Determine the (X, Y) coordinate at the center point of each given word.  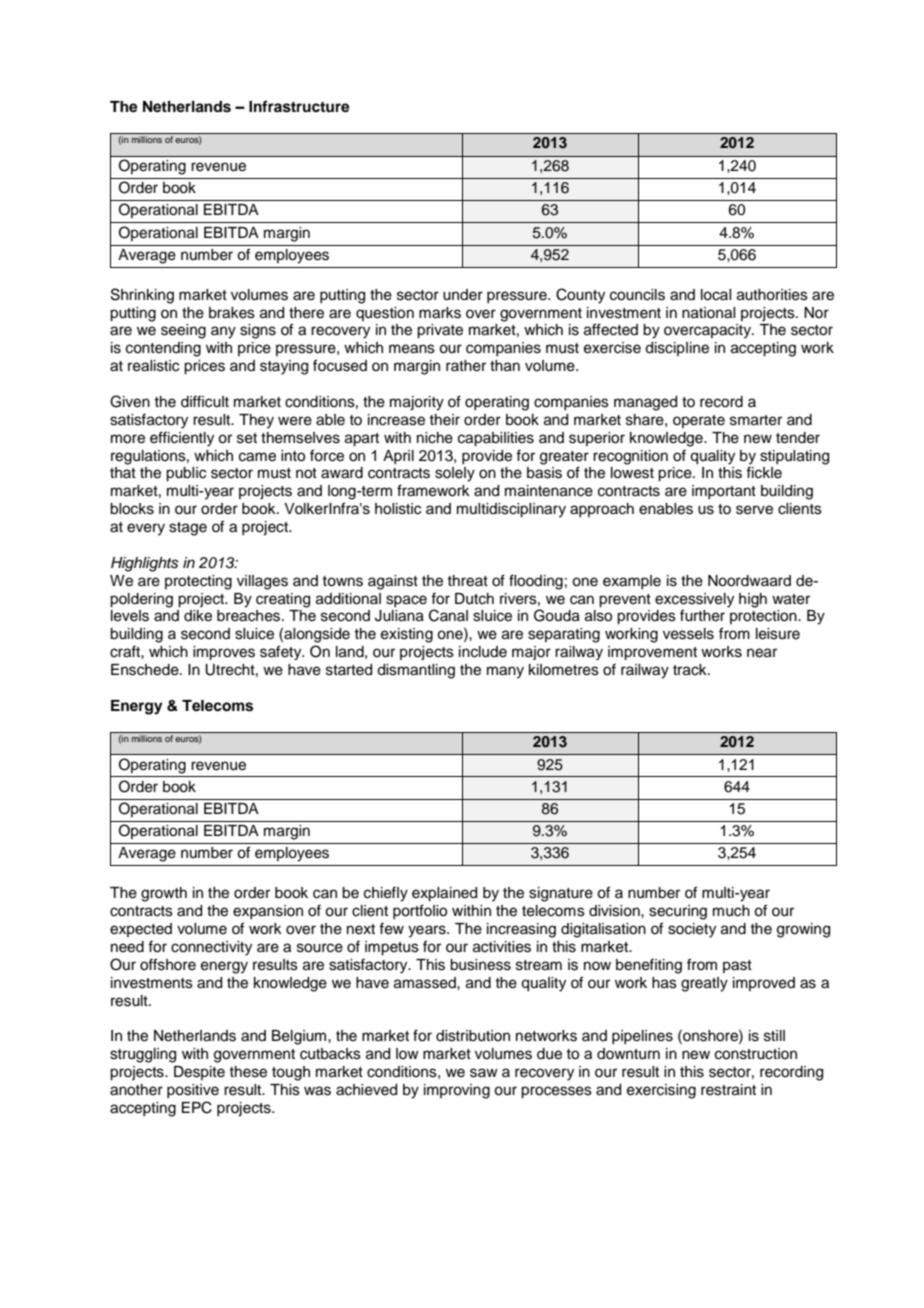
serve (754, 510)
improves (224, 653)
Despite (199, 1073)
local (716, 295)
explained (444, 894)
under (463, 295)
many (505, 672)
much (731, 911)
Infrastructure (299, 106)
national (708, 313)
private (440, 331)
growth (164, 894)
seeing (183, 331)
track (691, 670)
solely (455, 474)
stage (188, 529)
